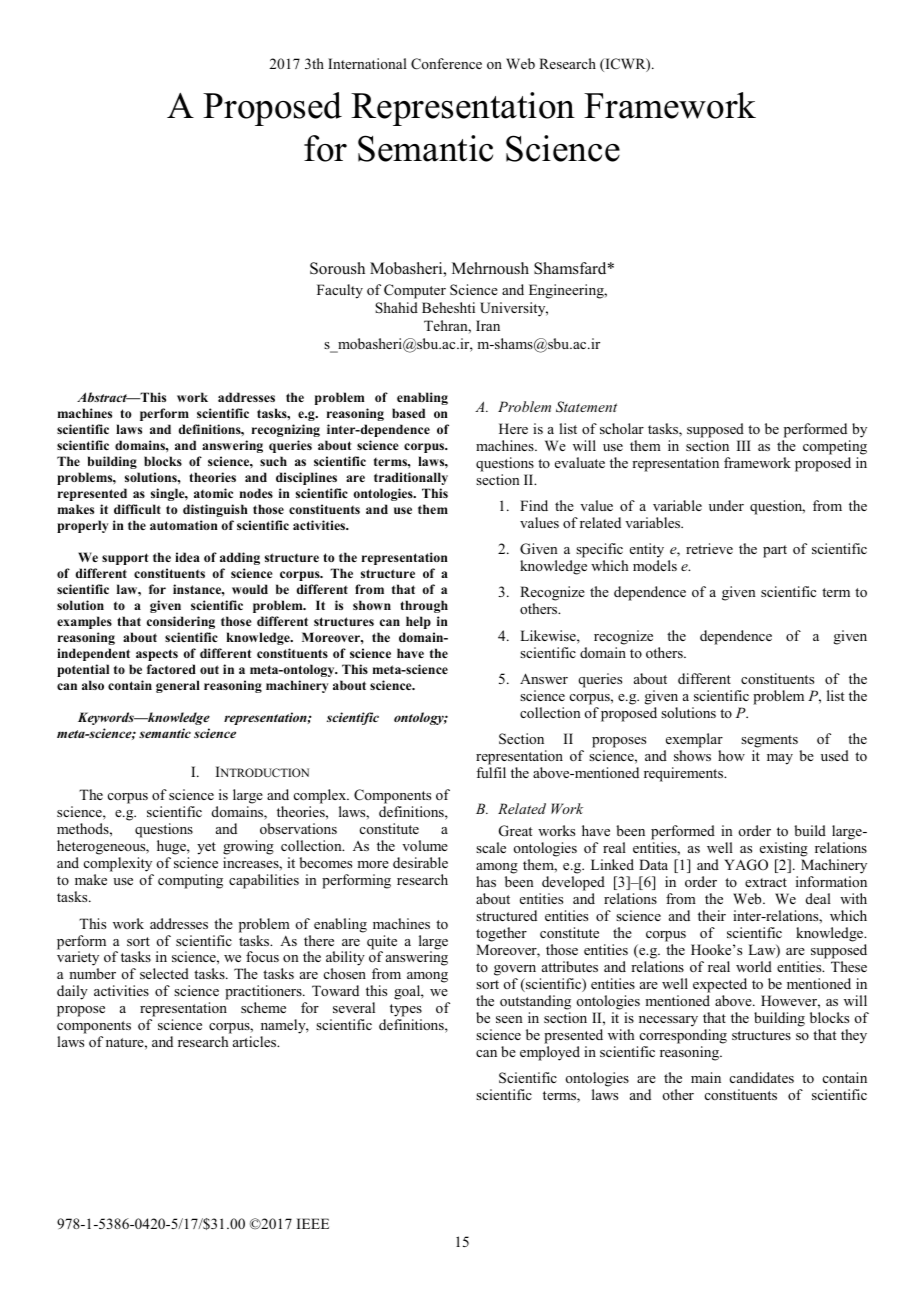 The width and height of the document is (924, 1308). I want to click on Computer, so click(415, 291).
